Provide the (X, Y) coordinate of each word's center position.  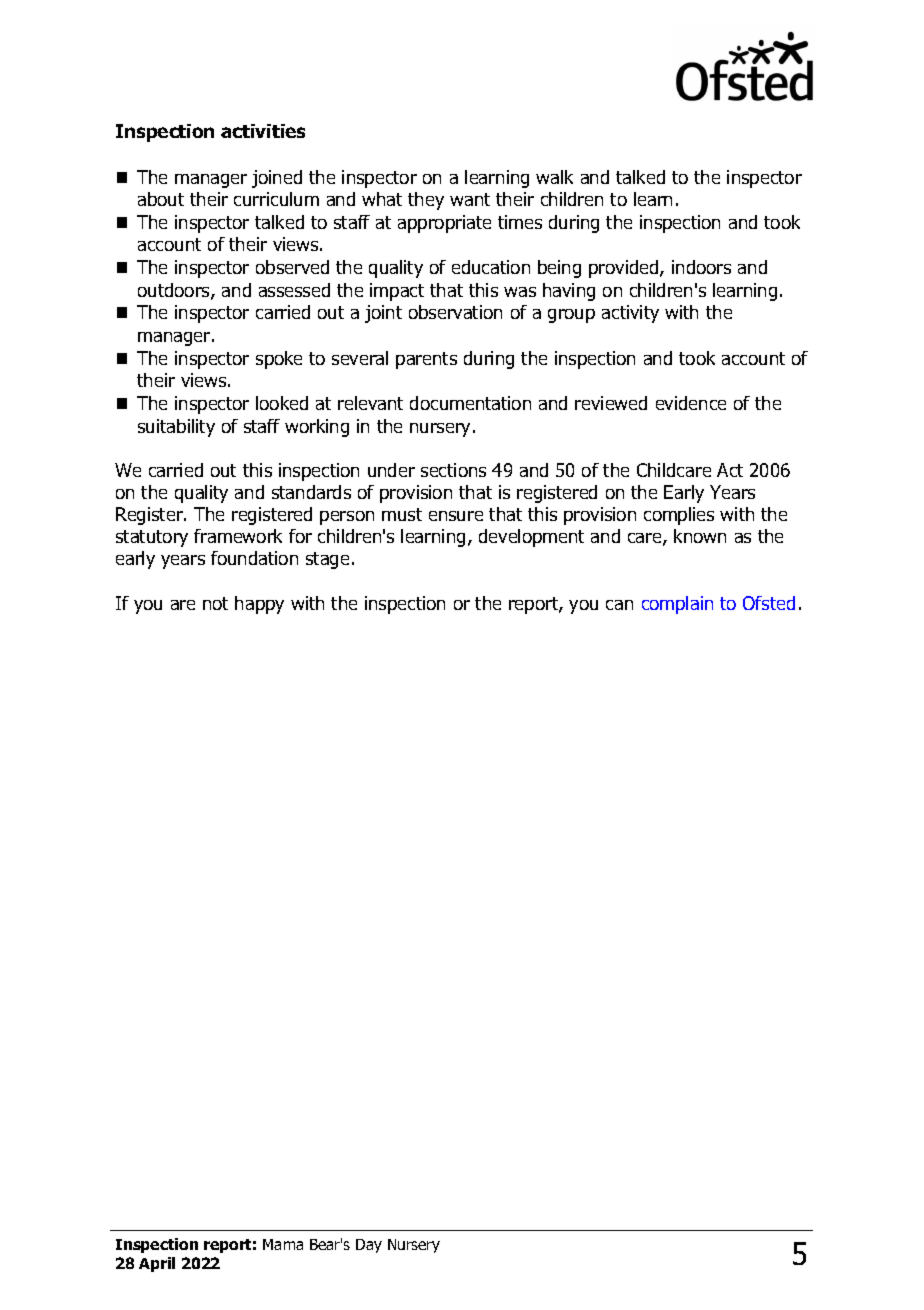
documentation (470, 403)
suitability (176, 428)
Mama (283, 1244)
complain (677, 605)
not (215, 603)
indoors (701, 267)
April (157, 1264)
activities (263, 131)
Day (369, 1246)
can (619, 605)
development (531, 538)
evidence (691, 403)
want (470, 199)
